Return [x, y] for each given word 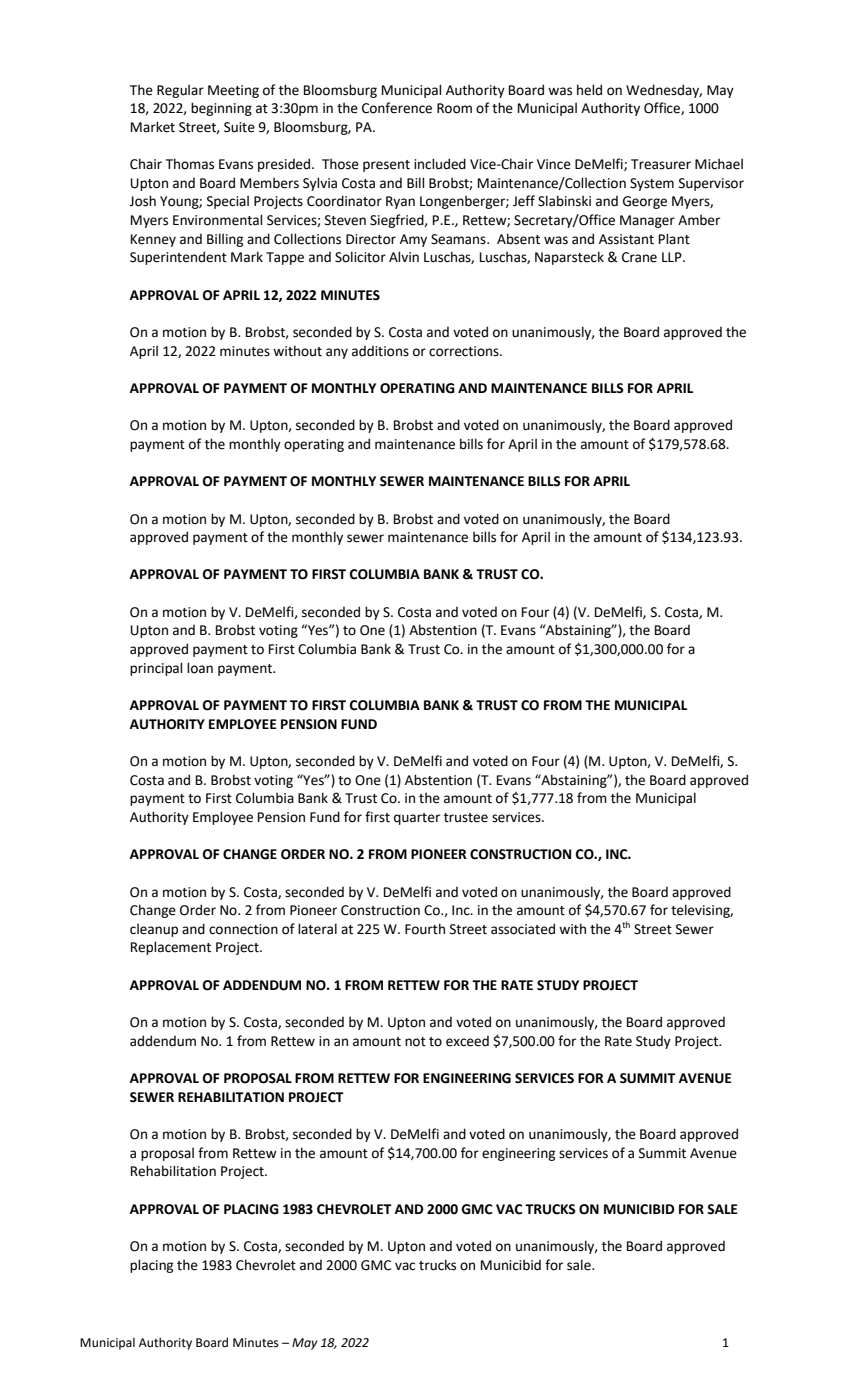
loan [200, 668]
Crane [639, 257]
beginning [221, 109]
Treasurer [661, 164]
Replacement [171, 948]
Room [454, 108]
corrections [465, 351]
